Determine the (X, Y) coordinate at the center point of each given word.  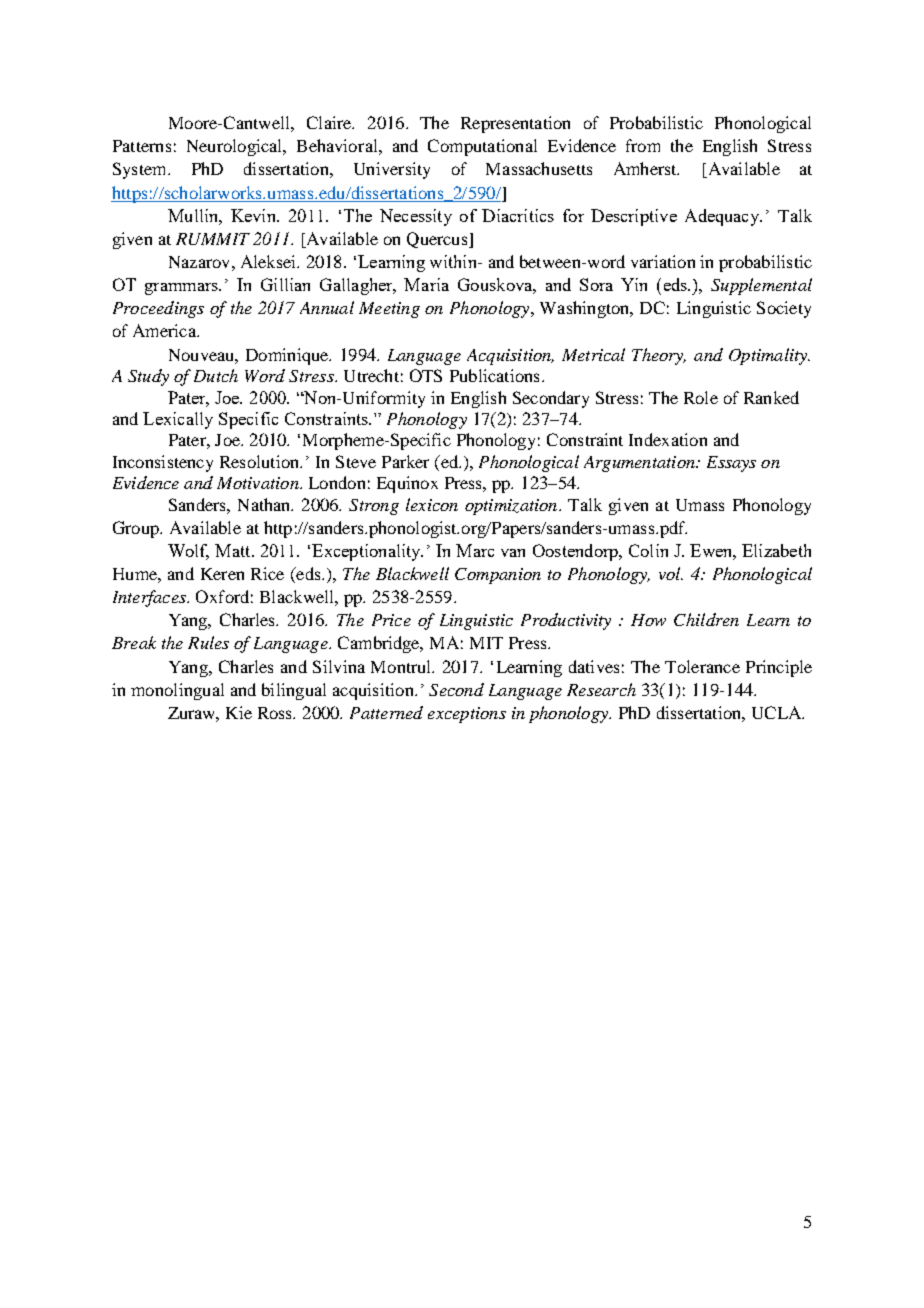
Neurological (236, 147)
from (643, 145)
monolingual (177, 691)
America (165, 330)
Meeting (389, 310)
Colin (648, 550)
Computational (482, 147)
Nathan (265, 504)
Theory (659, 356)
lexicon (432, 504)
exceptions (467, 715)
